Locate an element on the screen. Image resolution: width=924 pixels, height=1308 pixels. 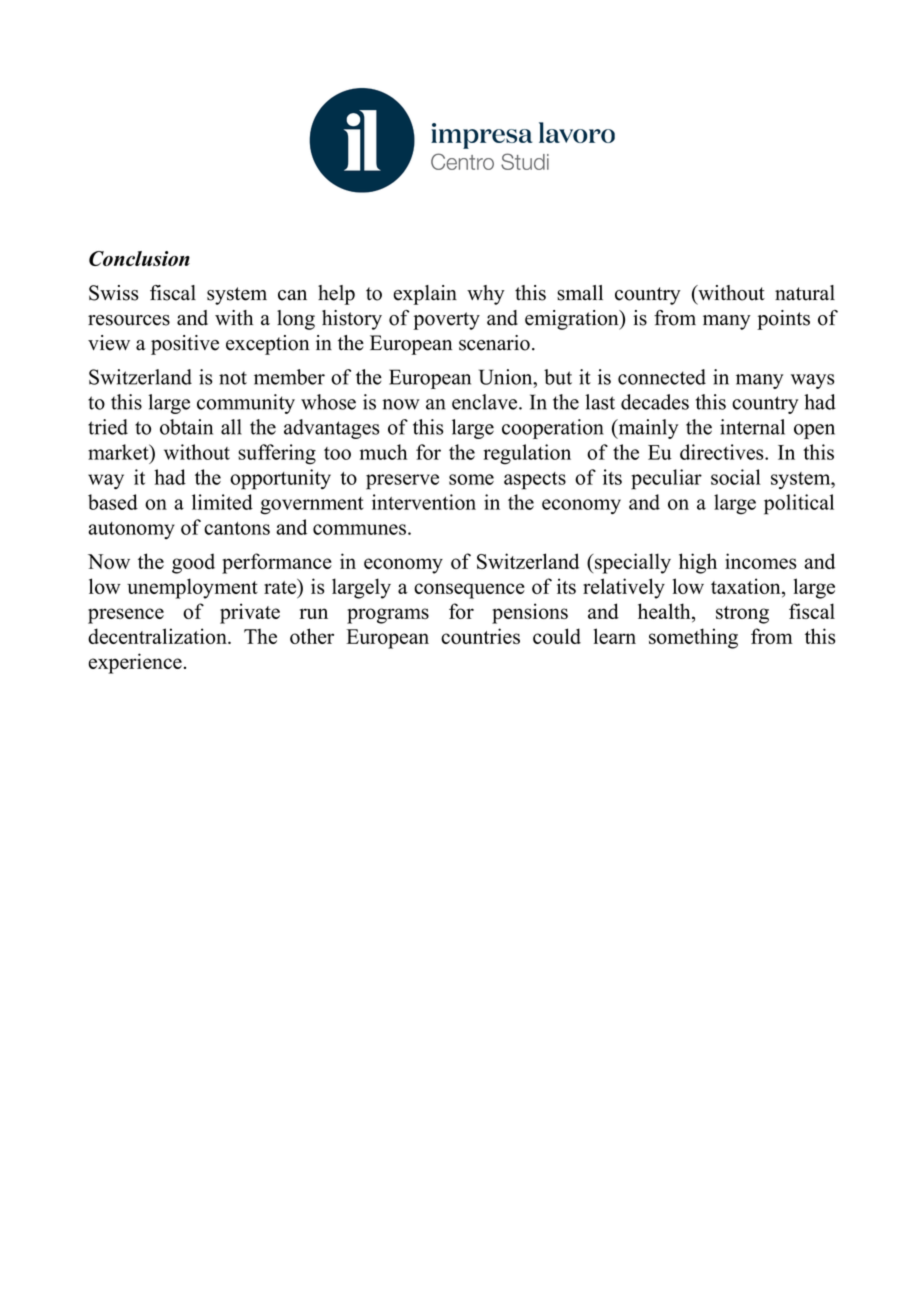
market is located at coordinates (119, 452).
